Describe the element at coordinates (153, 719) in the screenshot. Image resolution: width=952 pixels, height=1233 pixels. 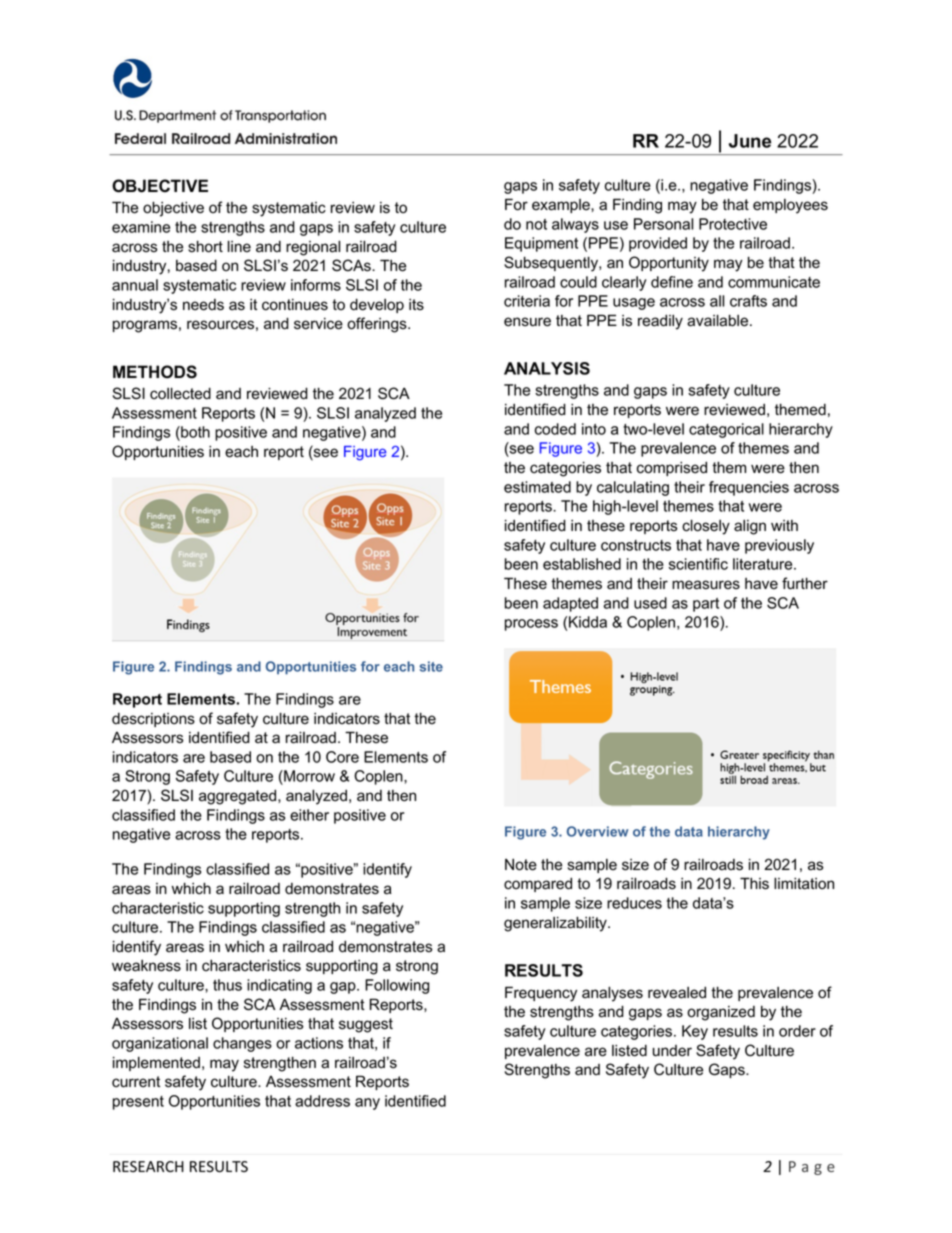
I see `descriptions` at that location.
